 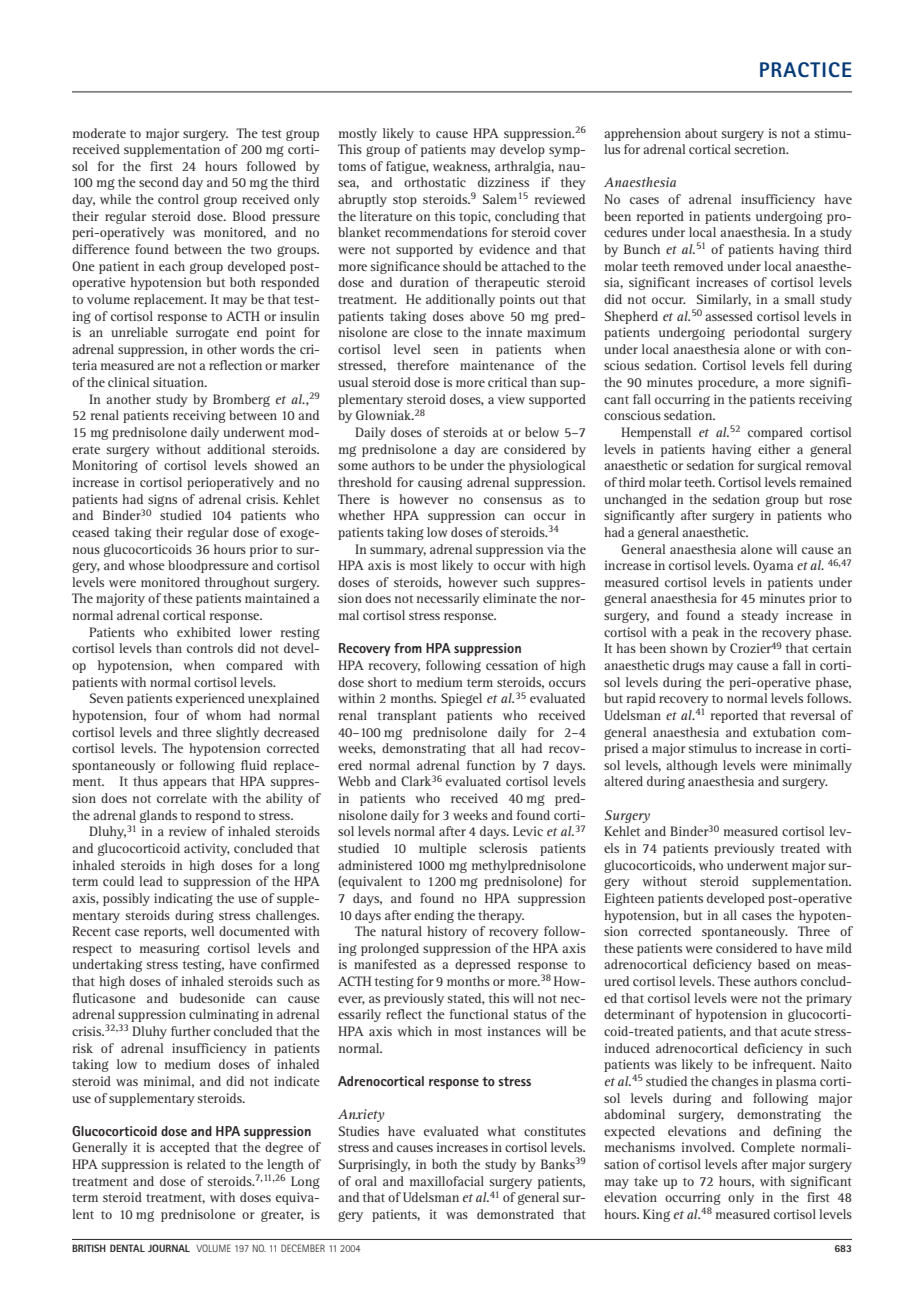 I want to click on secretion, so click(x=761, y=149).
